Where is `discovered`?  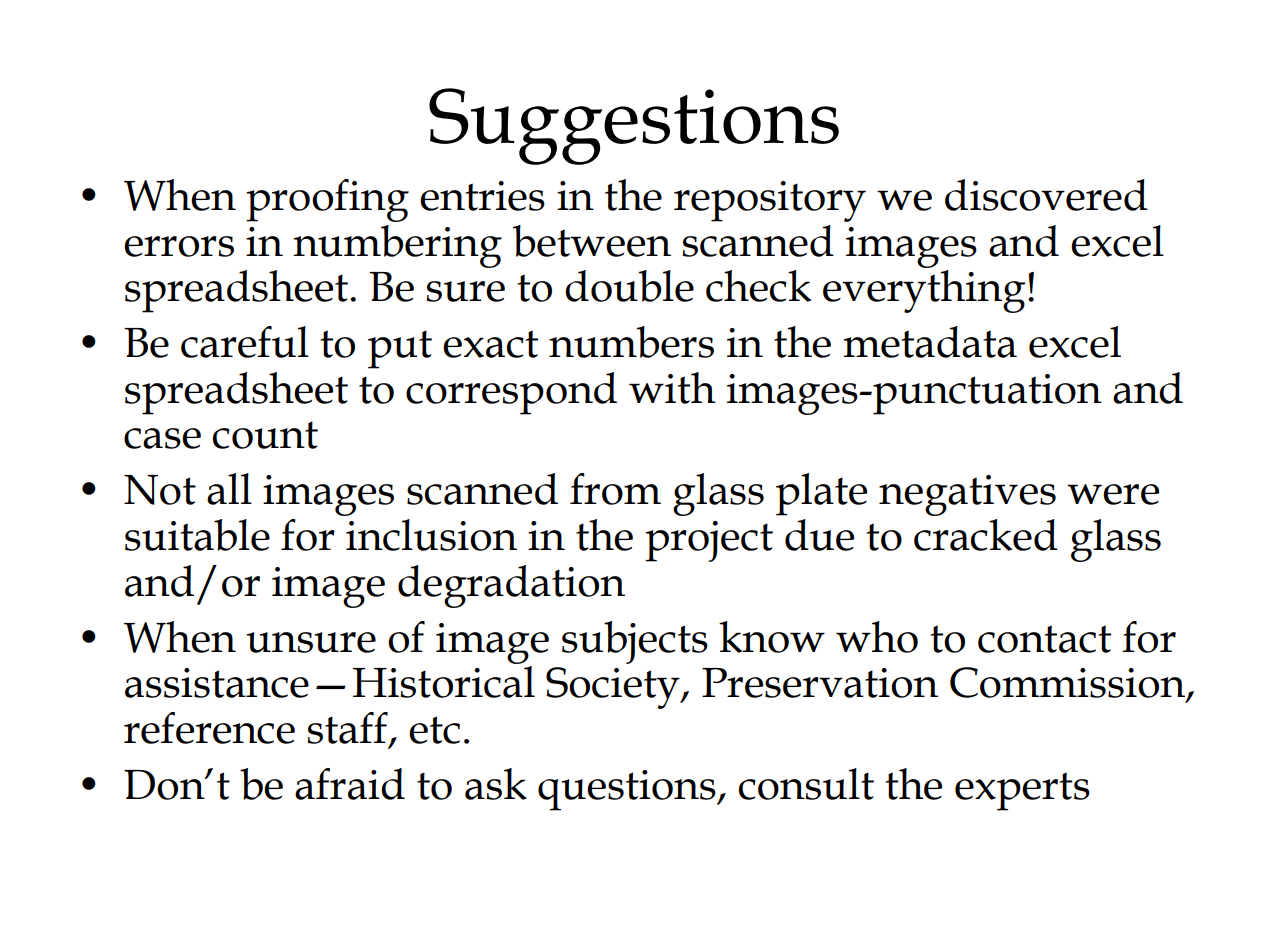 discovered is located at coordinates (1046, 195).
